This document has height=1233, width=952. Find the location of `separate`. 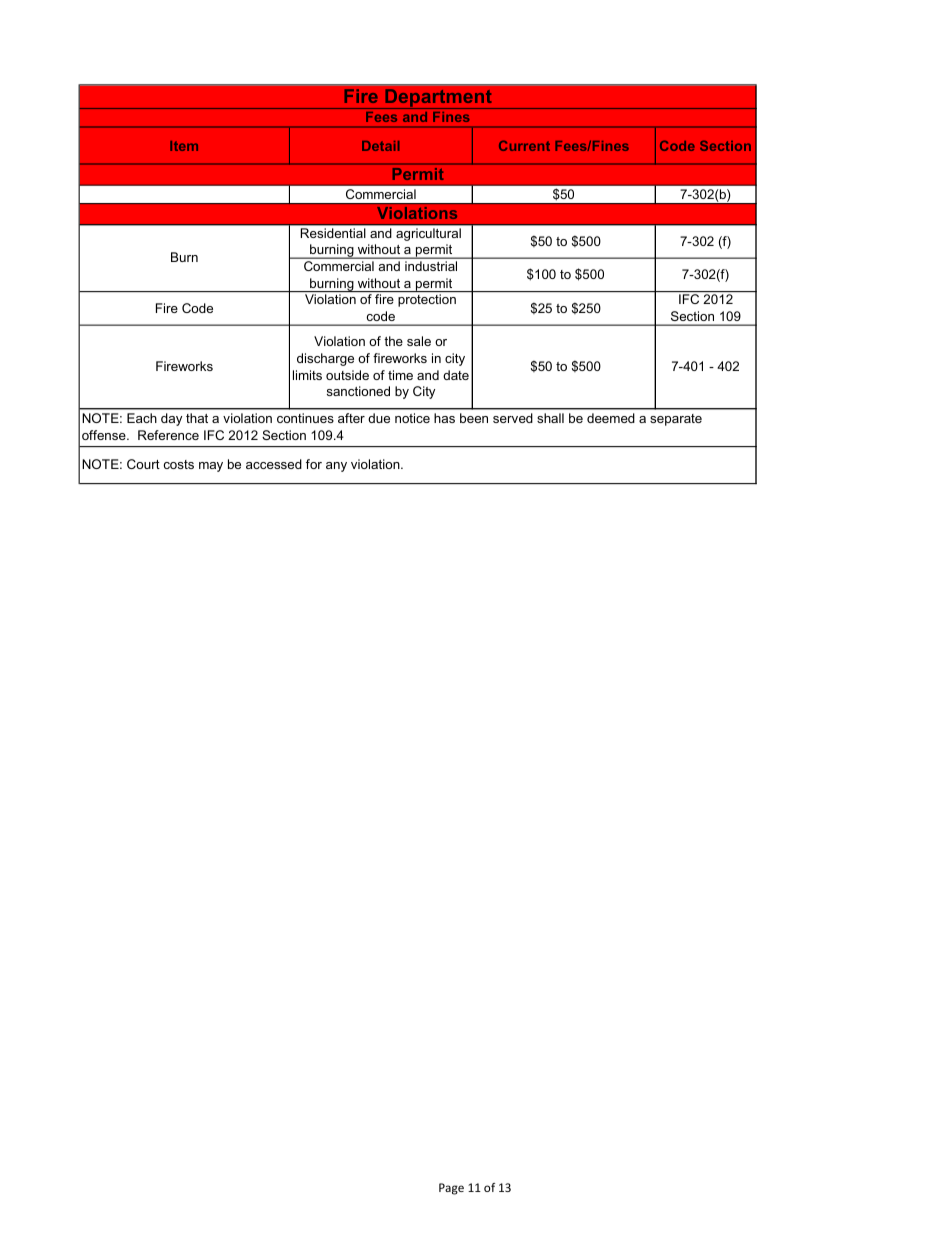

separate is located at coordinates (676, 420).
